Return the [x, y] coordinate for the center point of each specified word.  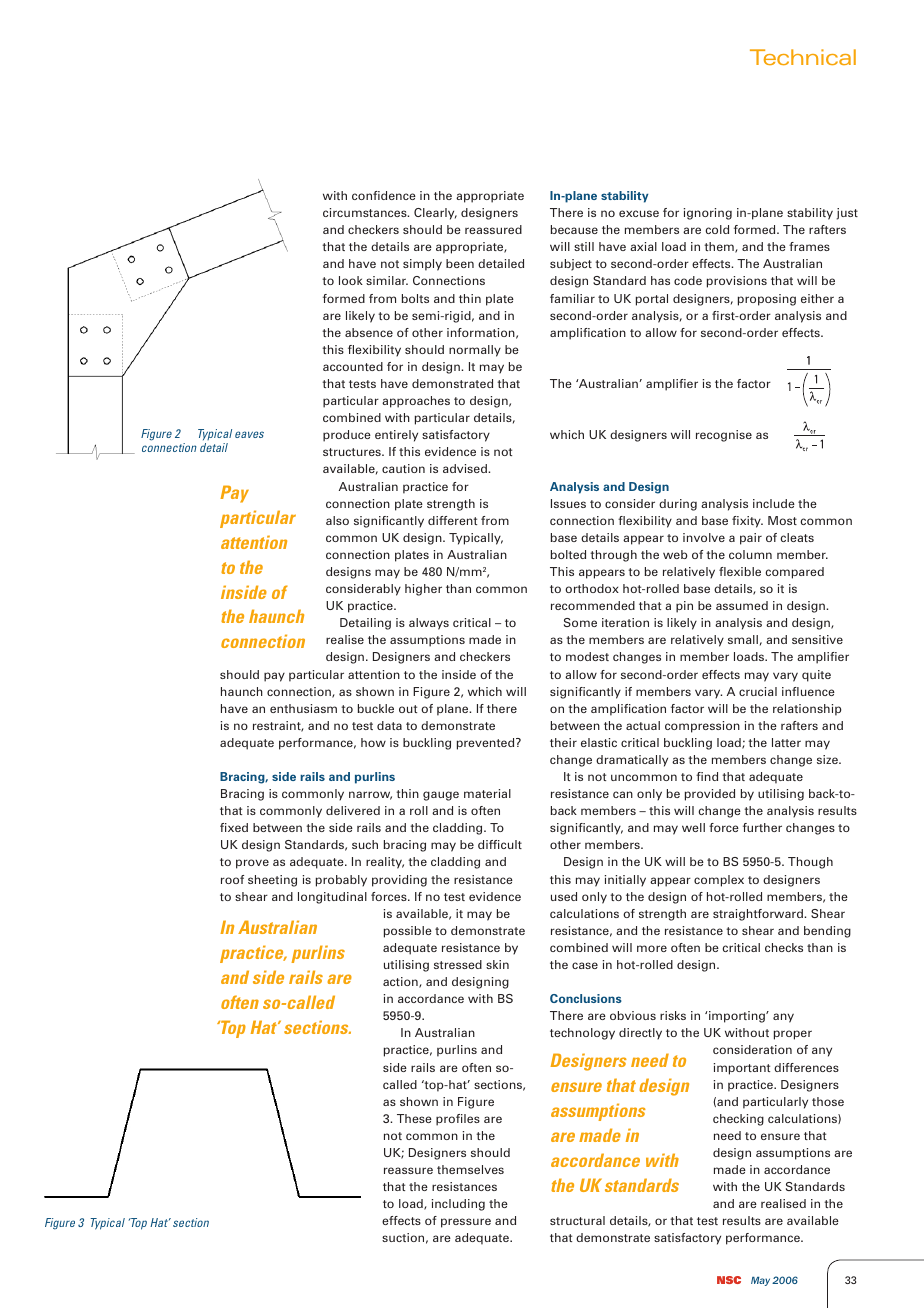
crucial [758, 691]
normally [475, 351]
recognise [724, 436]
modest [587, 656]
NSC [729, 1280]
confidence [384, 195]
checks [784, 947]
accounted [353, 366]
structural [577, 1220]
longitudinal [332, 898]
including [458, 1205]
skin [497, 964]
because [574, 229]
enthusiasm [303, 708]
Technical [803, 57]
